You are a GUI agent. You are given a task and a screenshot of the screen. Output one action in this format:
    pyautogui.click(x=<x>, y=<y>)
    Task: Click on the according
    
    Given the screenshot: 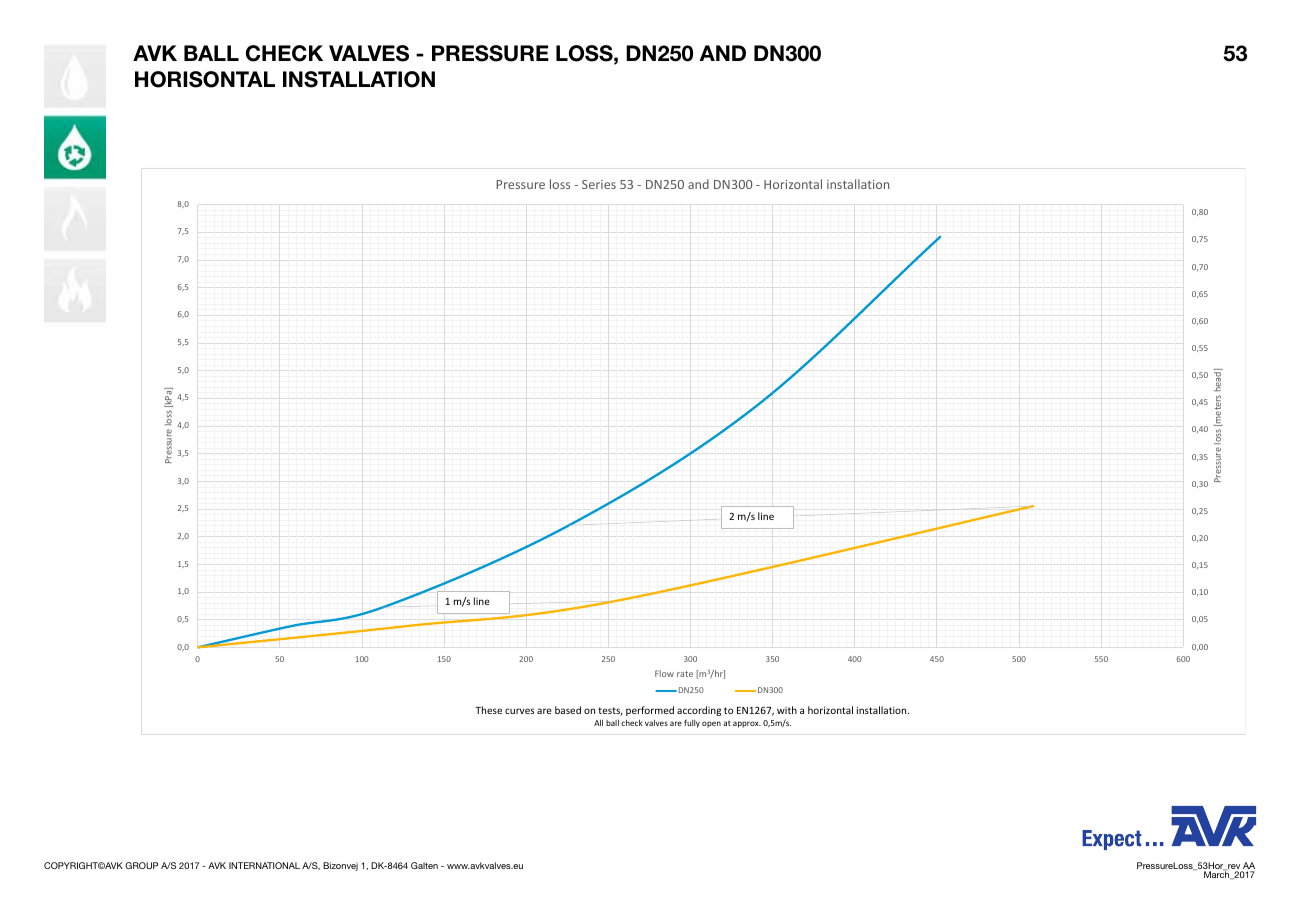 What is the action you would take?
    pyautogui.click(x=699, y=711)
